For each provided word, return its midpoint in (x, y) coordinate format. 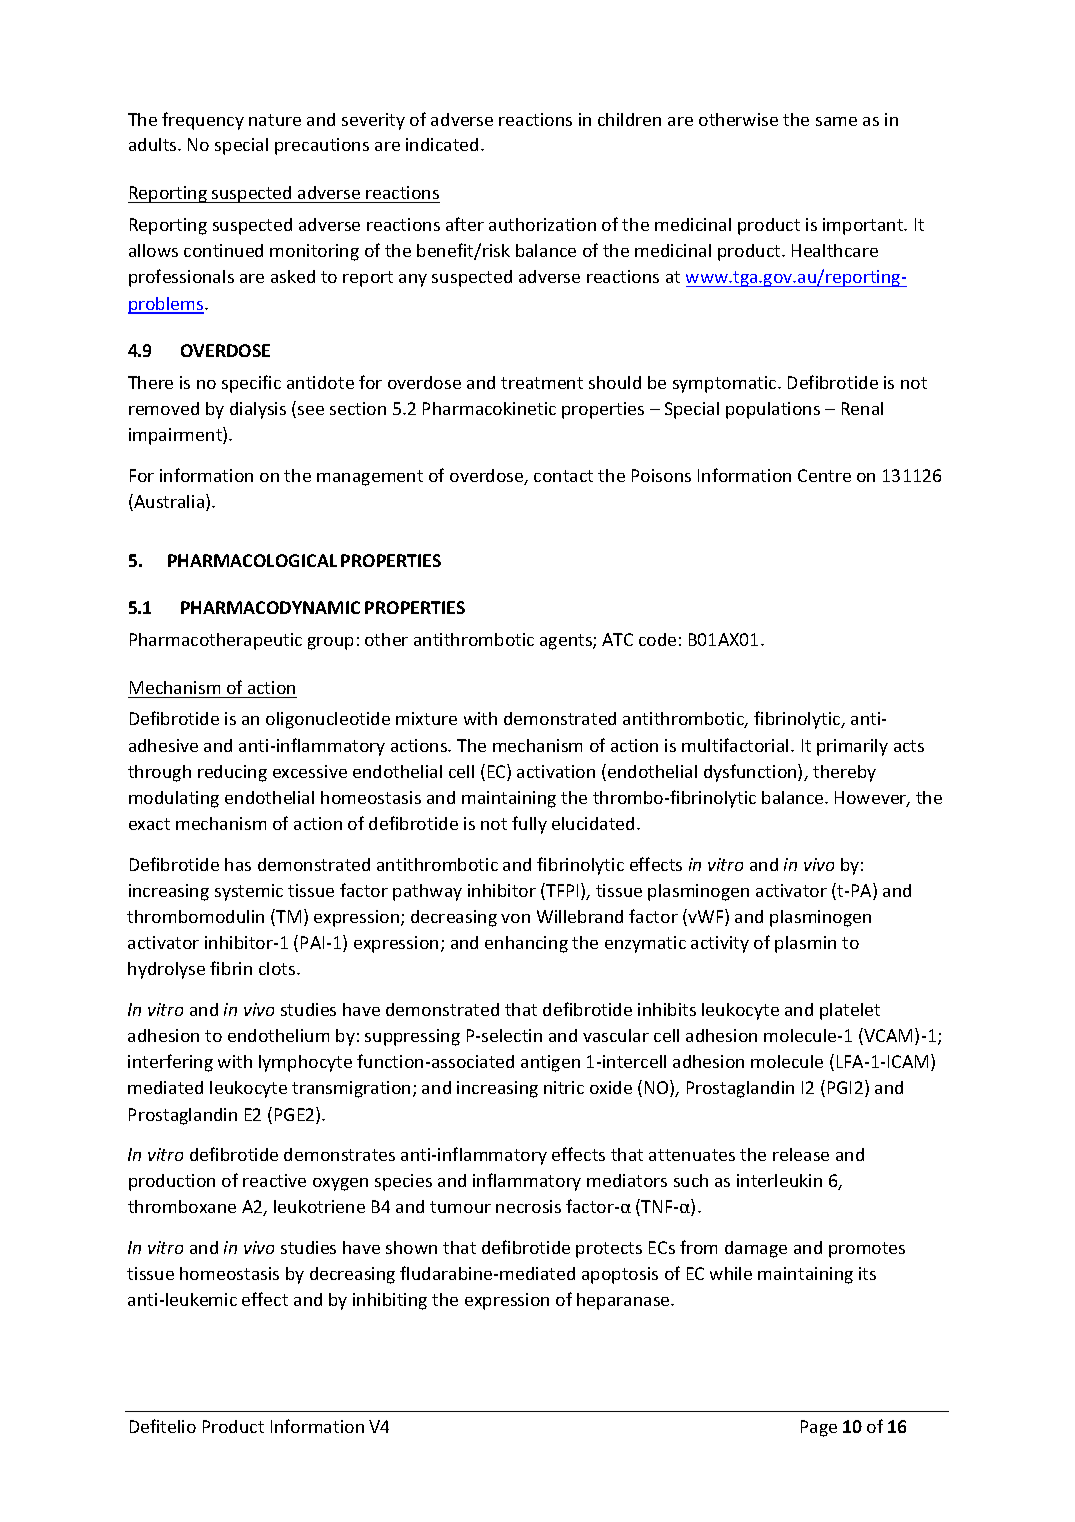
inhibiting (390, 1301)
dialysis (258, 410)
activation (556, 771)
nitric (564, 1087)
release (801, 1154)
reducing (232, 773)
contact (563, 476)
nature (275, 120)
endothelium (278, 1035)
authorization (542, 224)
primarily (852, 747)
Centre (824, 475)
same (836, 121)
